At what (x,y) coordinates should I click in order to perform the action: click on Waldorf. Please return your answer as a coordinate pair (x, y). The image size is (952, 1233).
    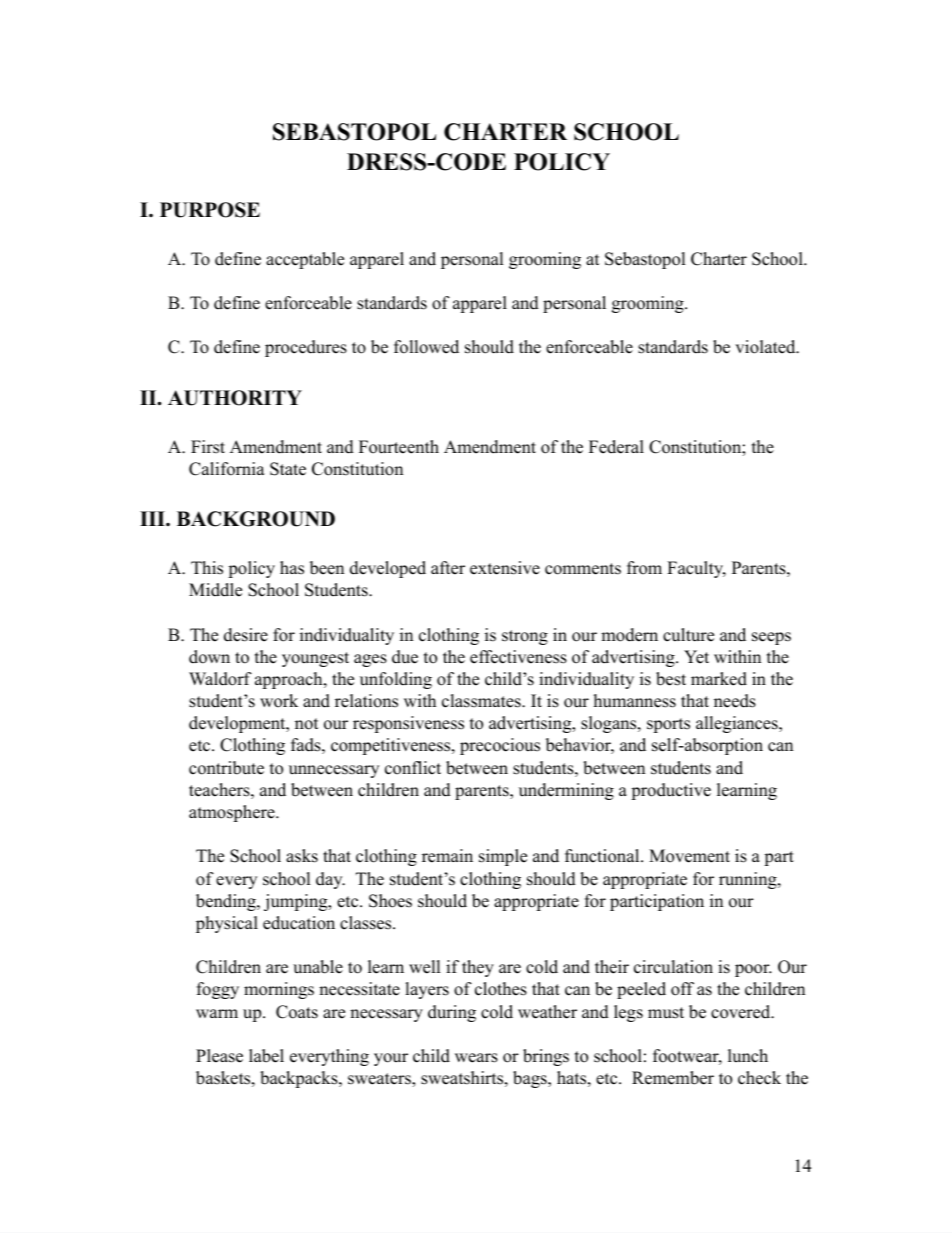
    Looking at the image, I should click on (220, 679).
